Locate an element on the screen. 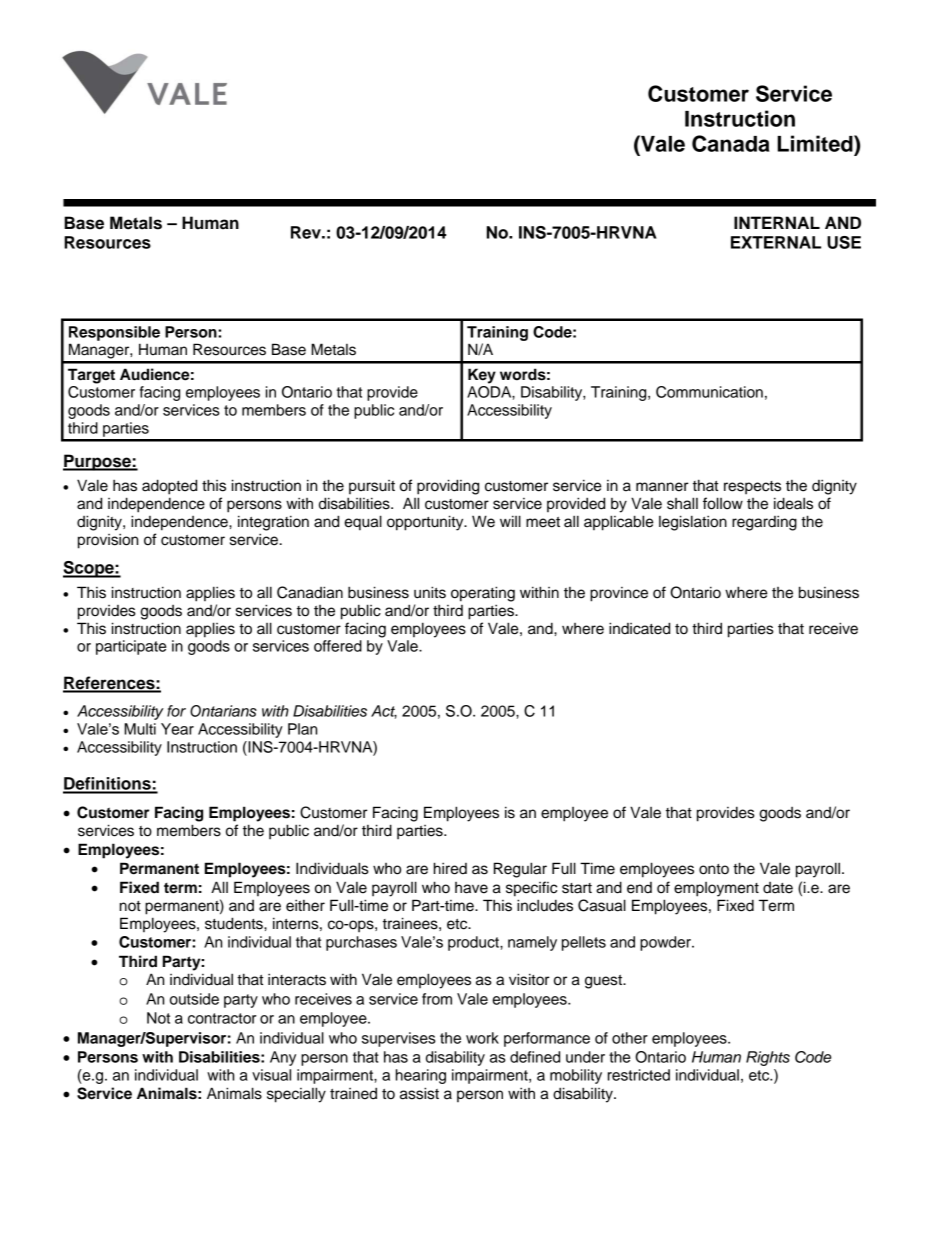  students is located at coordinates (235, 923).
